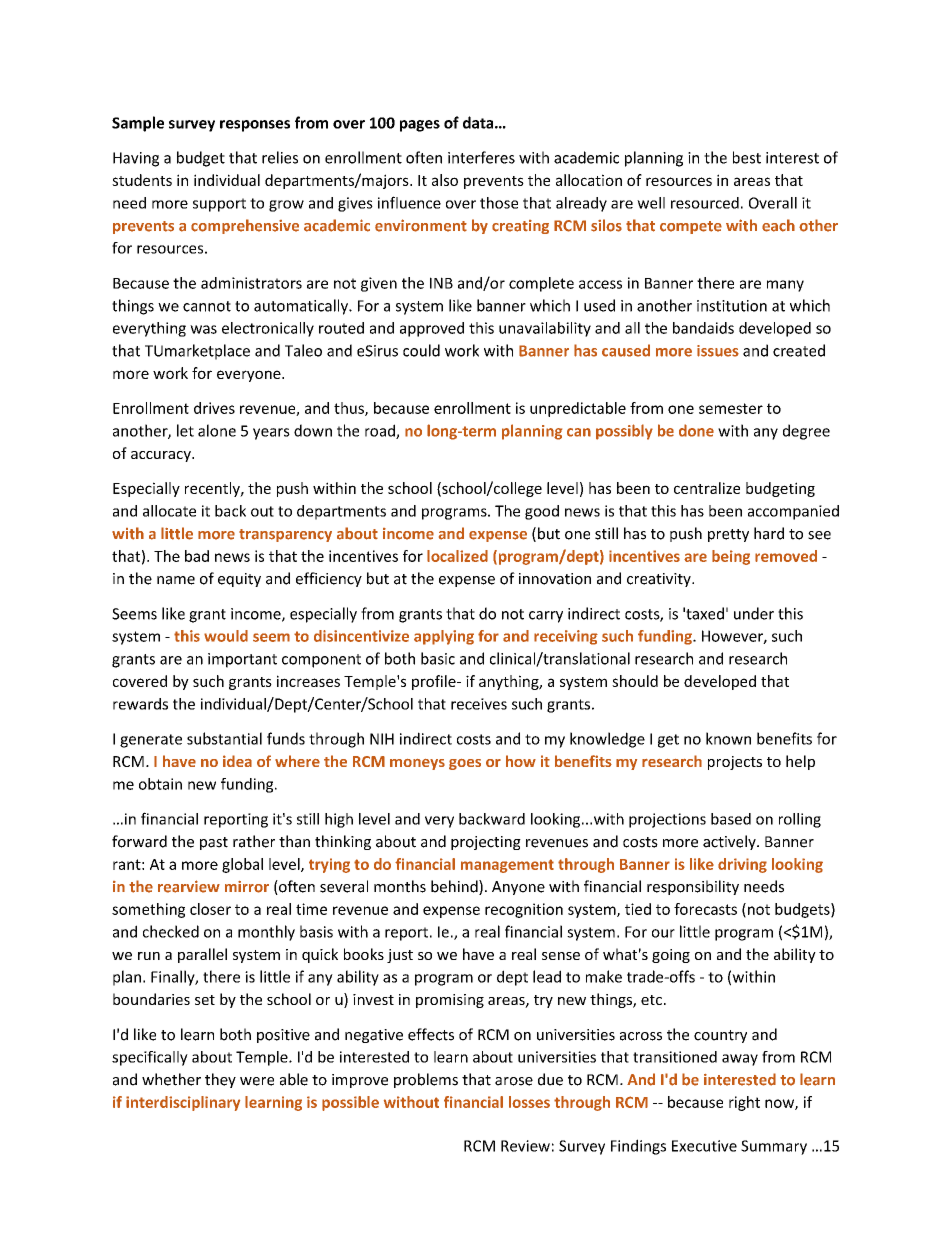 The image size is (952, 1233). I want to click on best, so click(747, 157).
